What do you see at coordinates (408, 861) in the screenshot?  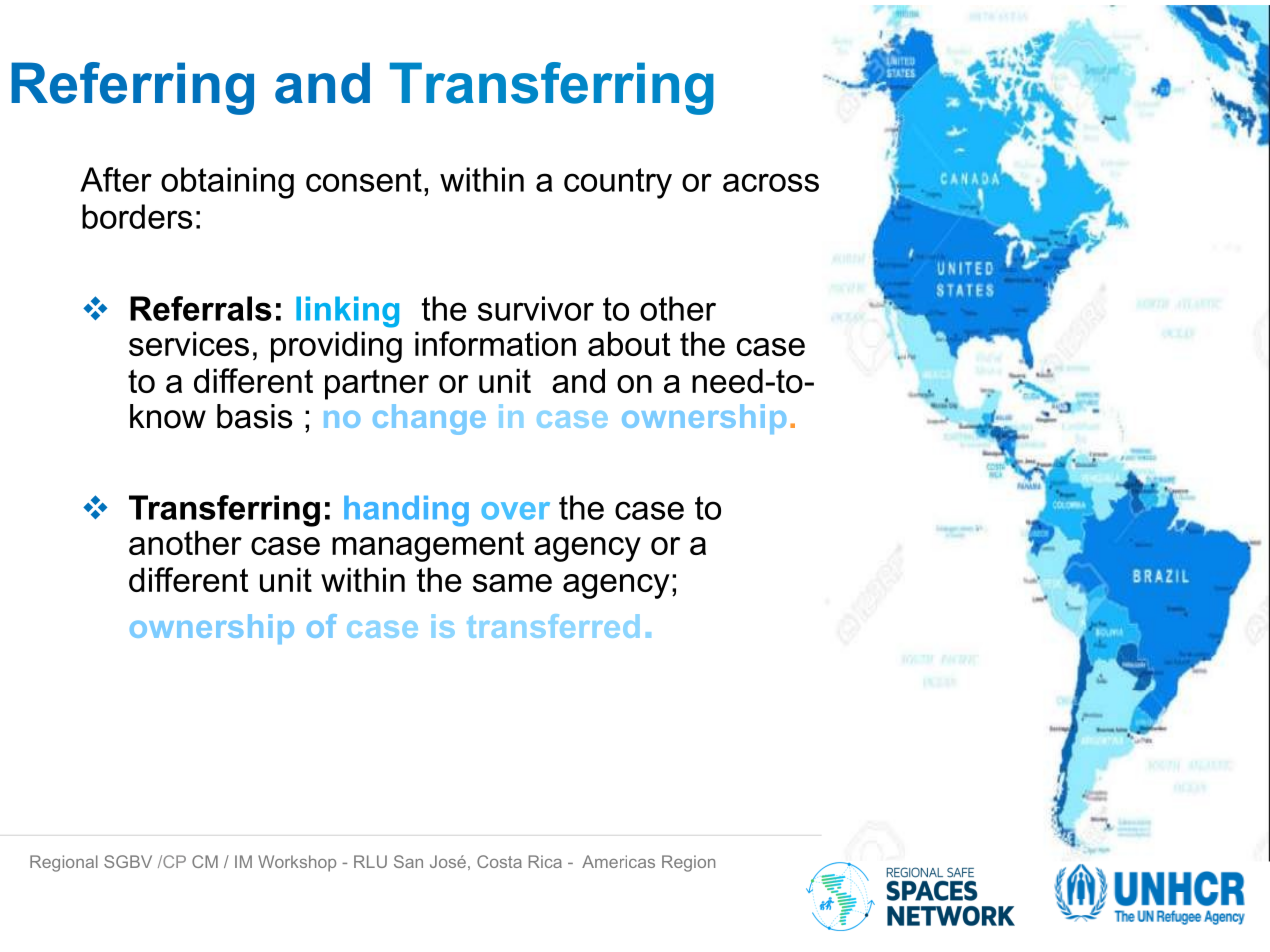 I see `San` at bounding box center [408, 861].
